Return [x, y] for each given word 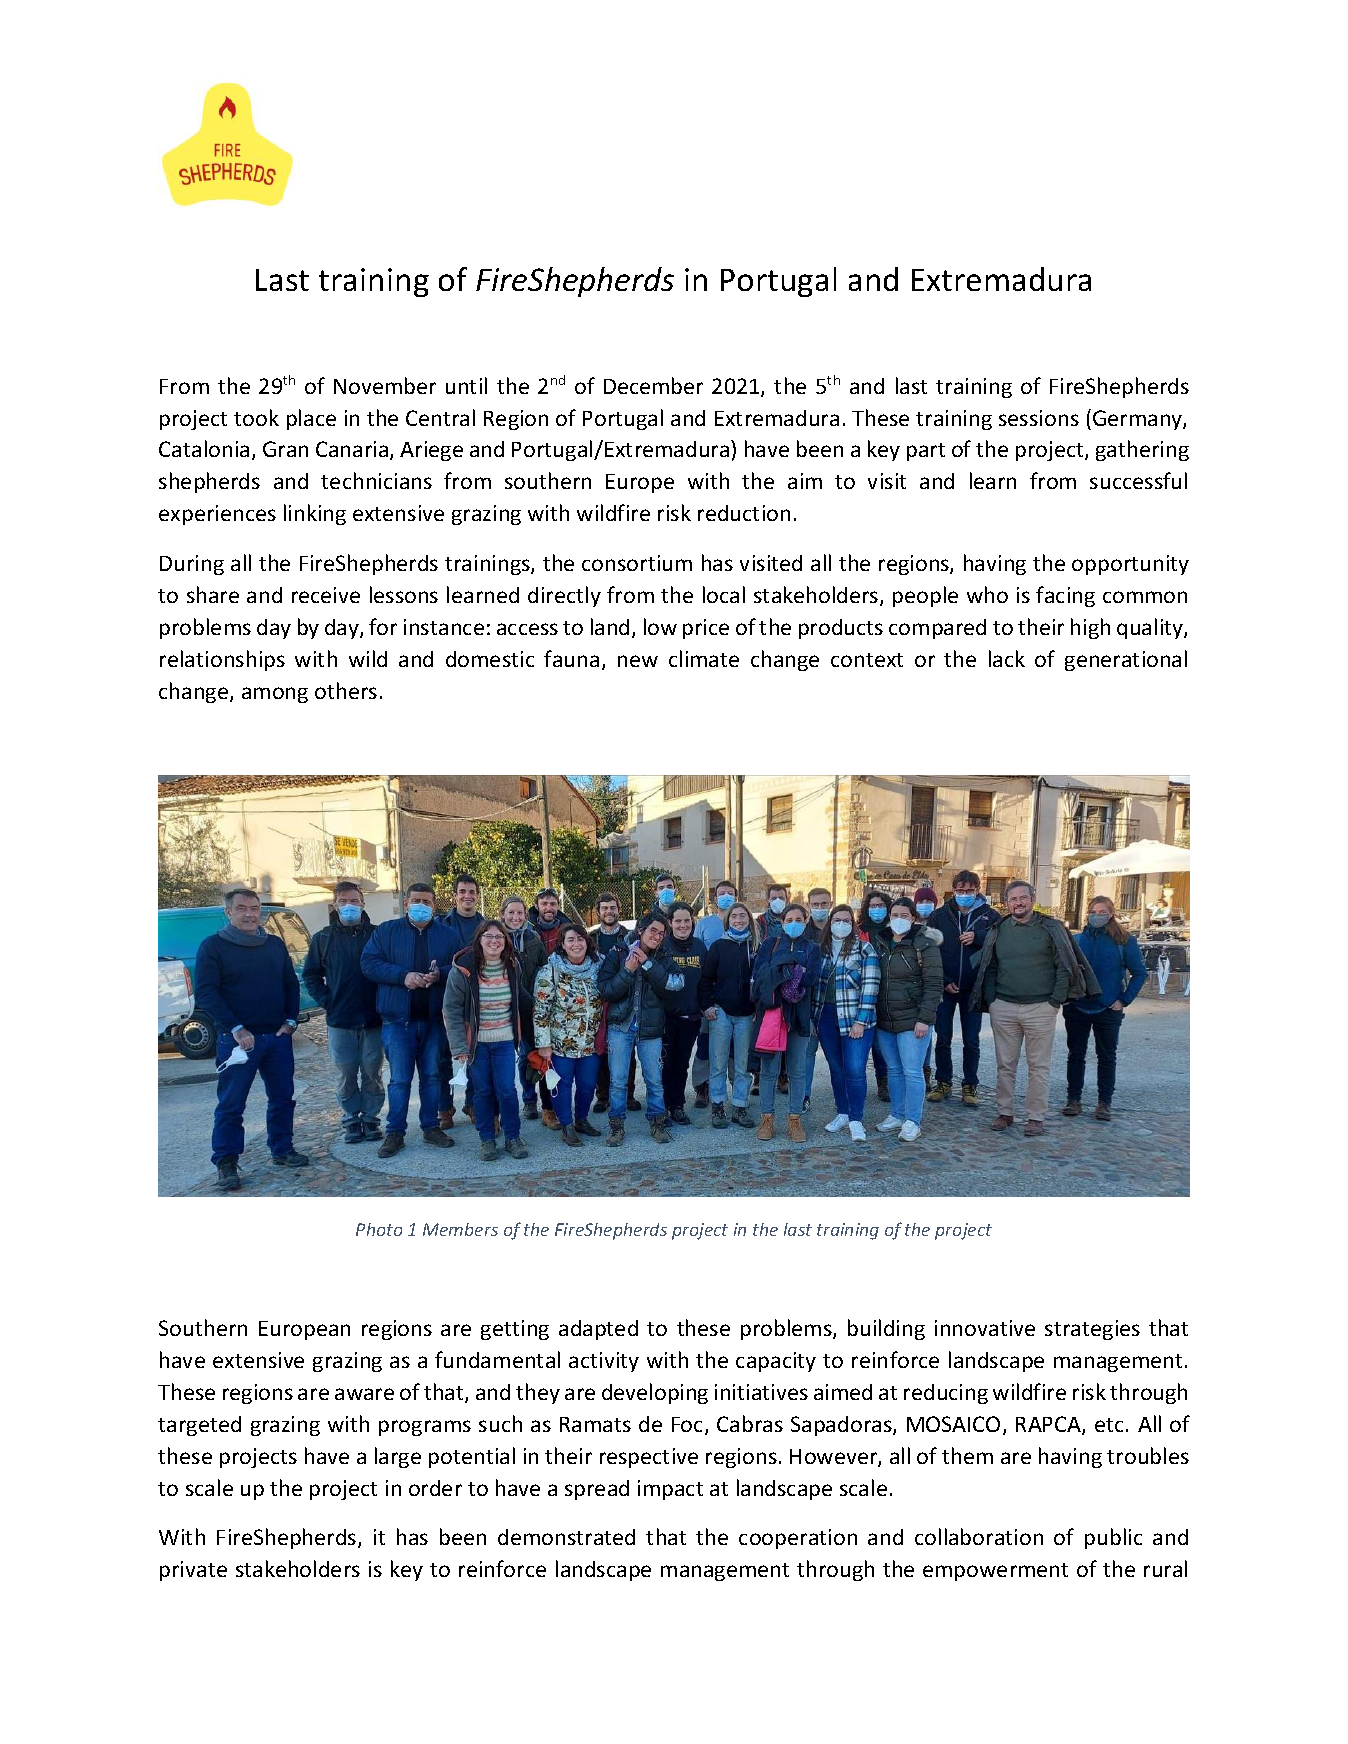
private [193, 1571]
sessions [1039, 418]
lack [1007, 658]
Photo [379, 1229]
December [653, 385]
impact [670, 1490]
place [311, 419]
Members [460, 1229]
